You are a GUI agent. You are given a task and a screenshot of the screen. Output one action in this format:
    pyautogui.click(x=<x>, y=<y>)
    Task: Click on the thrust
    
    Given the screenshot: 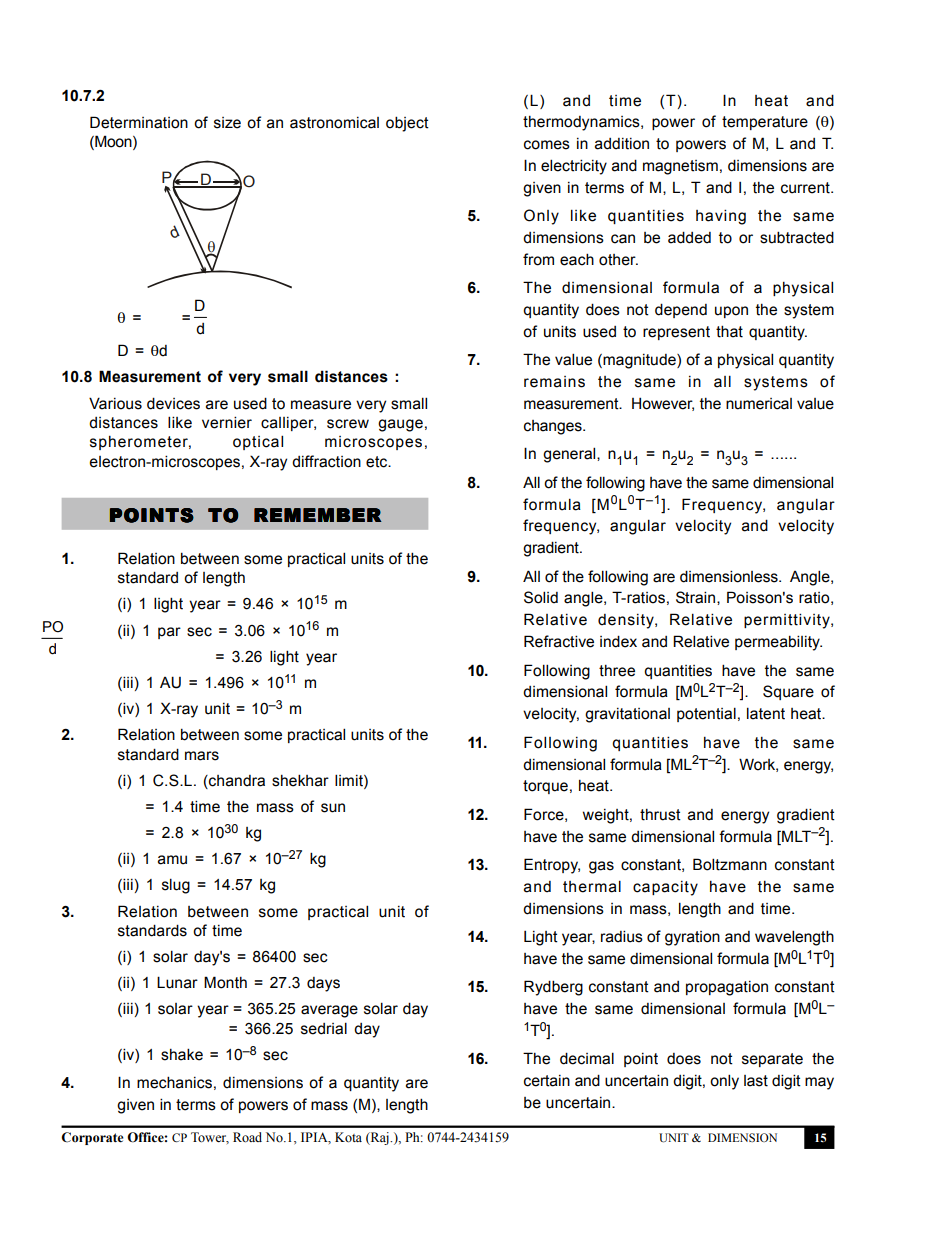 What is the action you would take?
    pyautogui.click(x=660, y=815)
